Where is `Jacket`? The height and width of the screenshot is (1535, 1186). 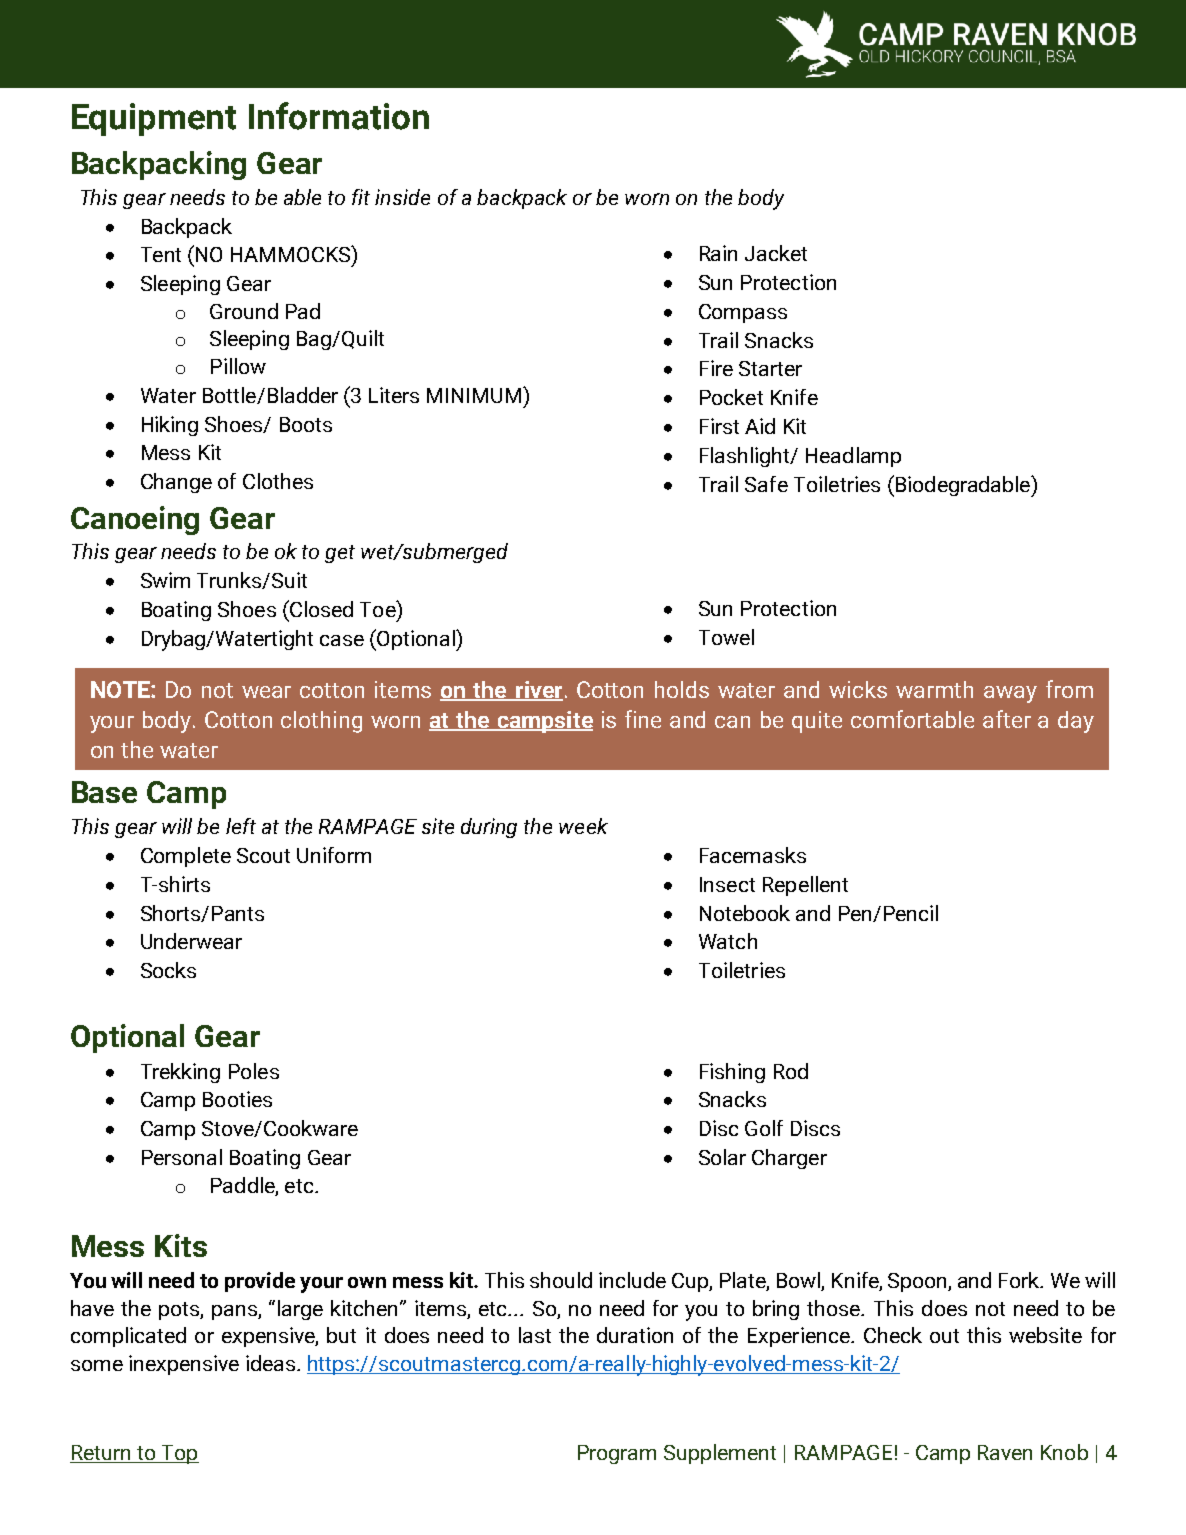
Jacket is located at coordinates (776, 253).
